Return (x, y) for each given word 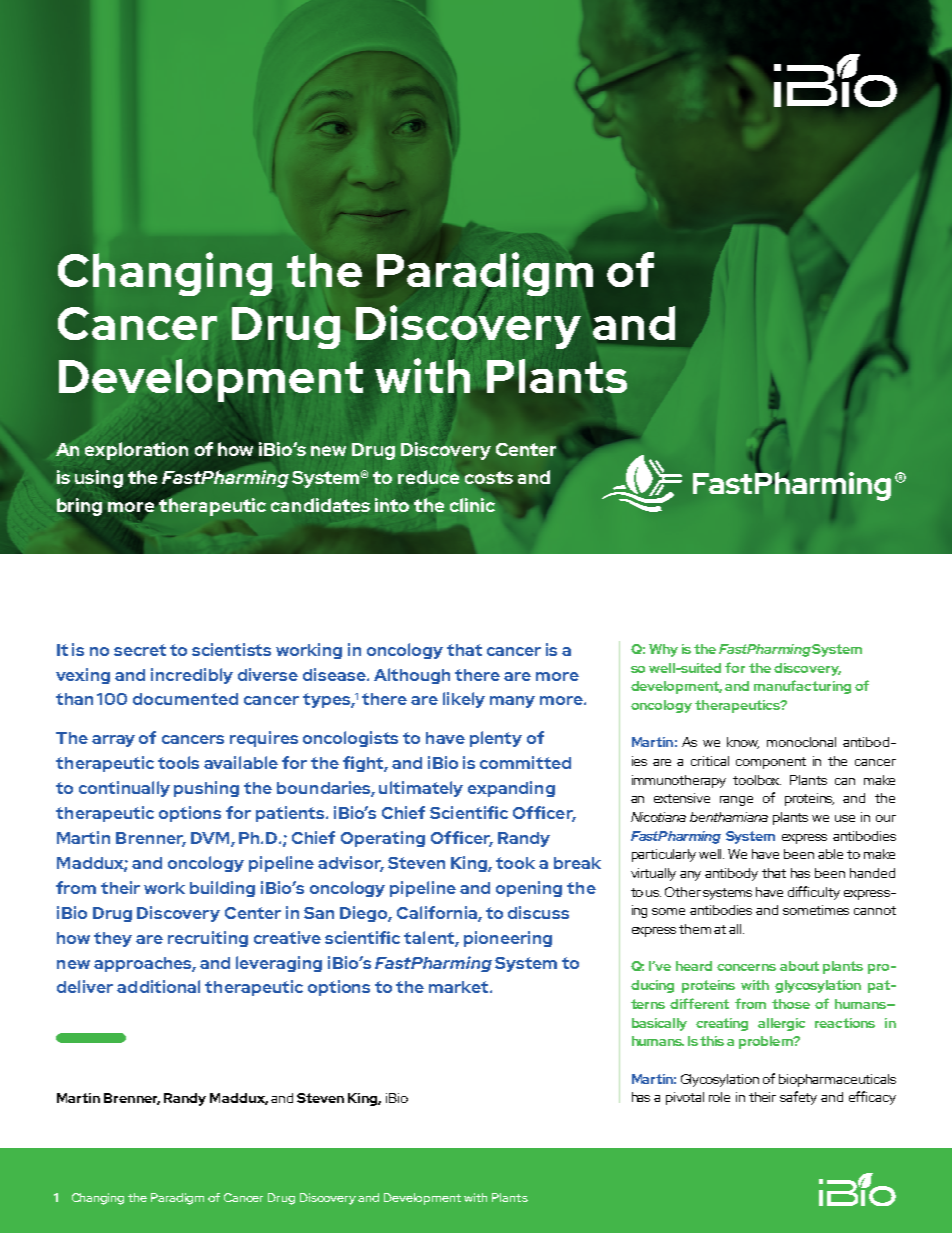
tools (178, 762)
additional (158, 986)
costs (489, 477)
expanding (511, 789)
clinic (472, 505)
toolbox (757, 780)
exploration (136, 451)
